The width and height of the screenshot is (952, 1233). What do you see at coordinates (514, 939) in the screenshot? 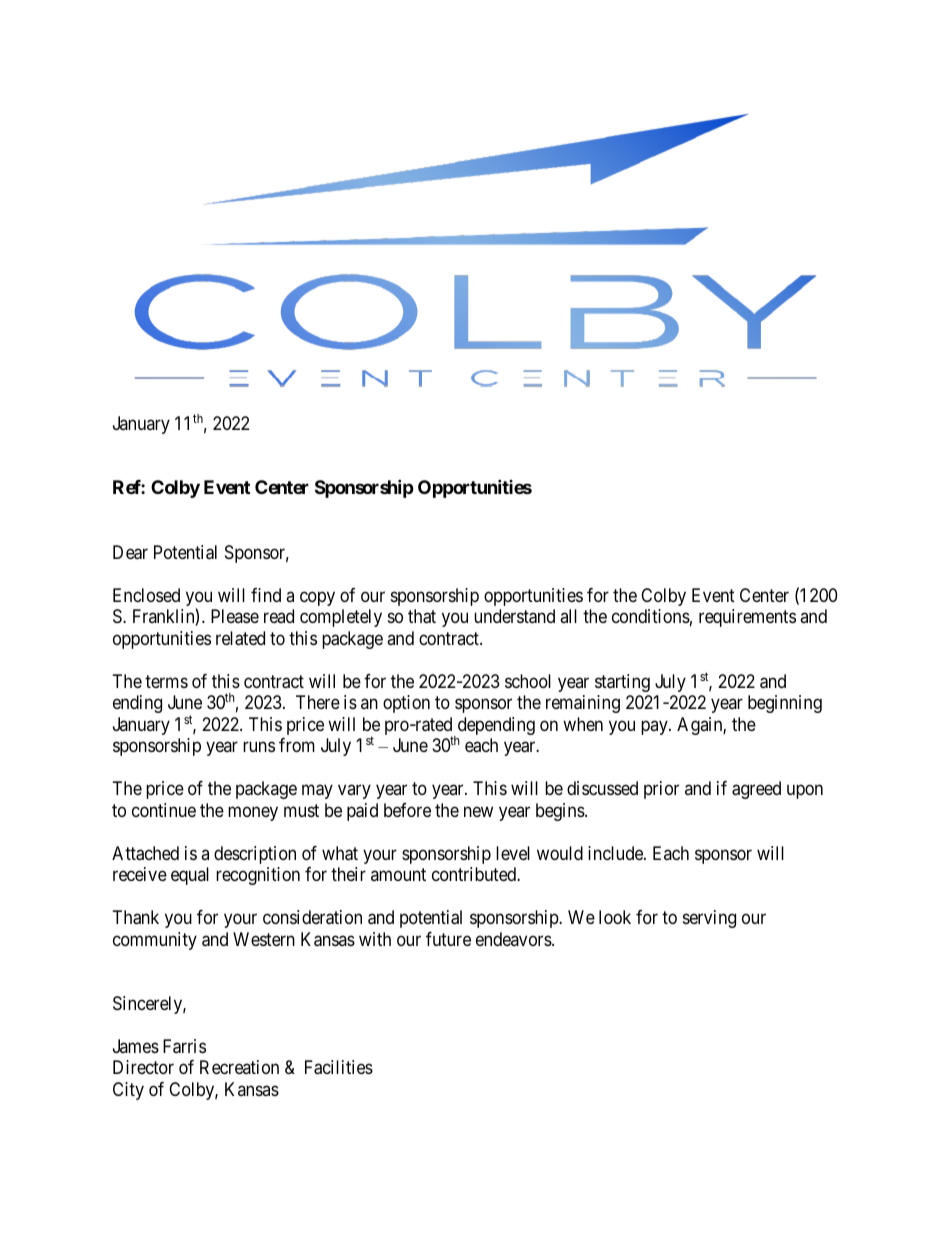
I see `endeavors` at bounding box center [514, 939].
